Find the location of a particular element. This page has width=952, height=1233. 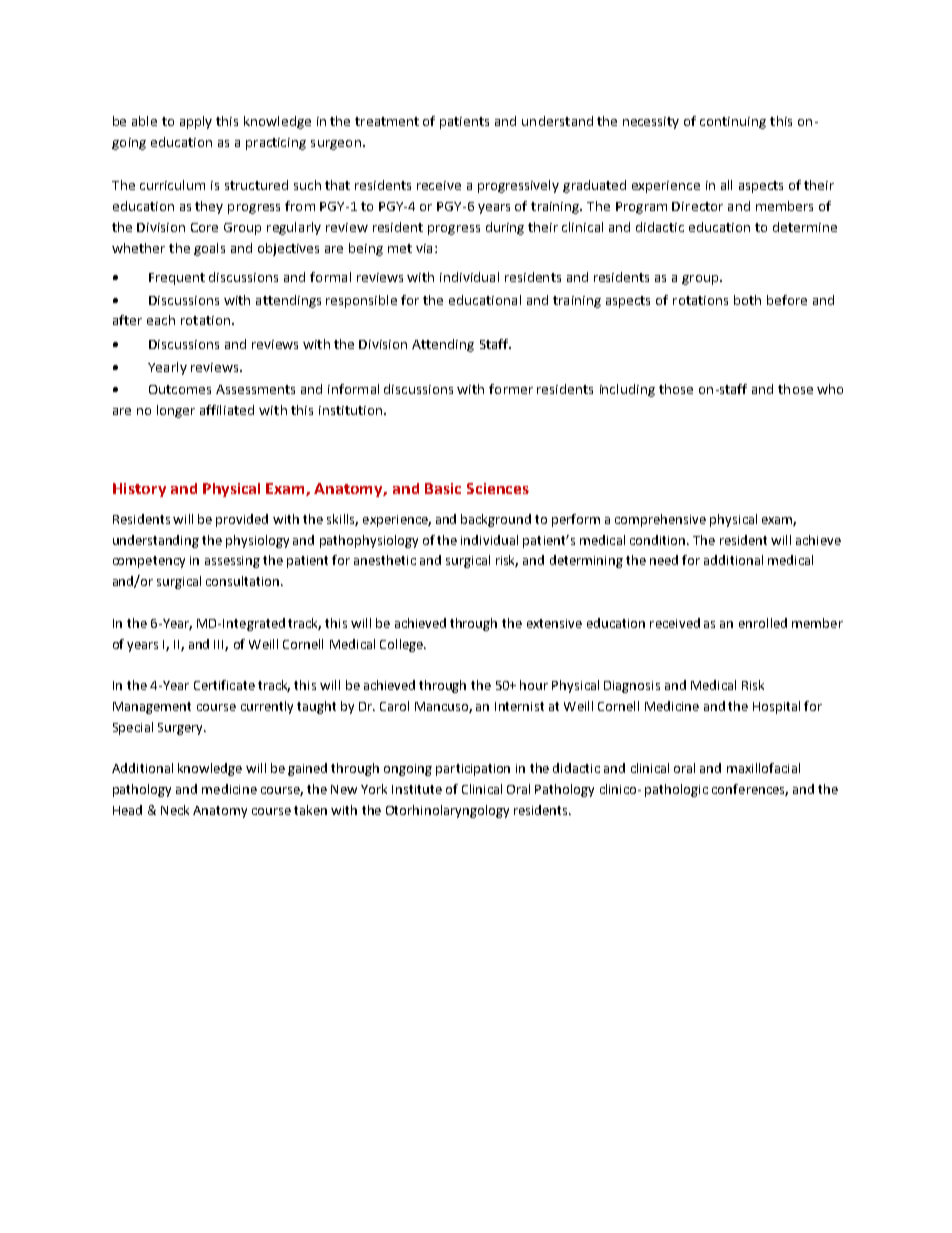

enrolled is located at coordinates (763, 623).
